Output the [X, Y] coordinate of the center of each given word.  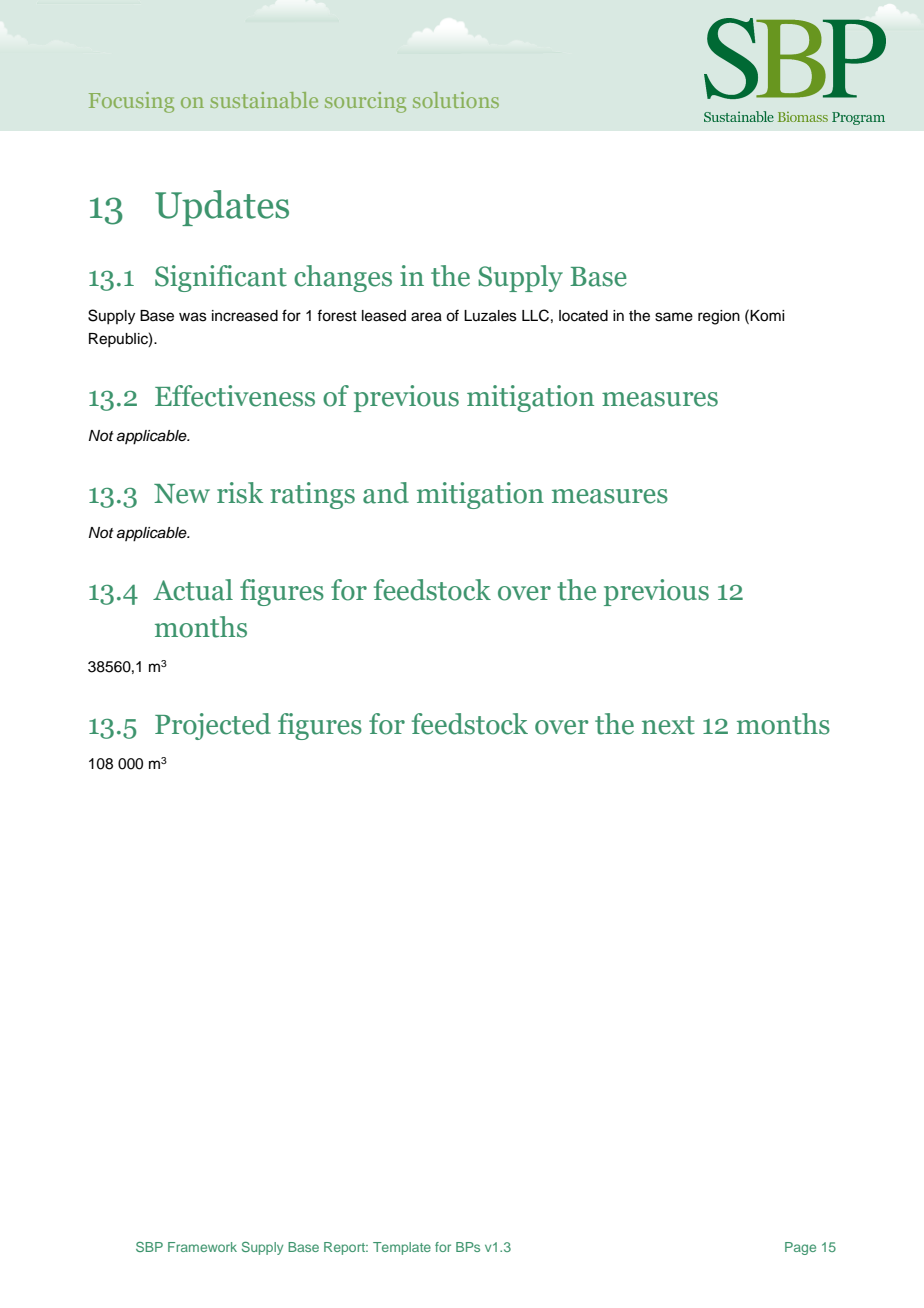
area [426, 317]
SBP [149, 1247]
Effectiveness [235, 396]
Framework [202, 1247]
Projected [213, 726]
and [386, 493]
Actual [193, 590]
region [719, 317]
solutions [456, 100]
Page [800, 1248]
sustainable [264, 100]
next [668, 725]
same [674, 317]
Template [402, 1248]
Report [346, 1248]
